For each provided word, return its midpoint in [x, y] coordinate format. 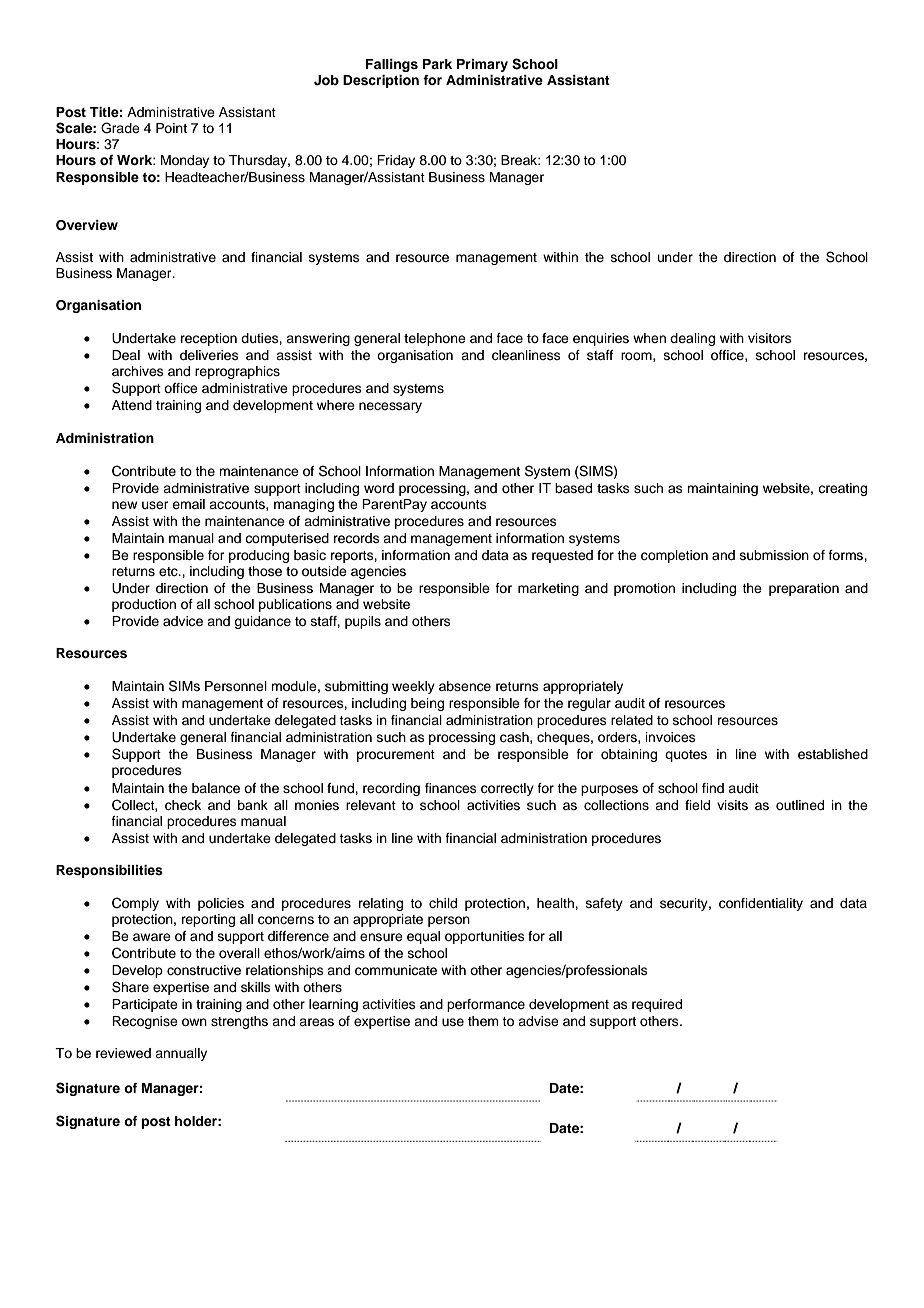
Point [171, 128]
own [194, 1022]
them [483, 1021]
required [657, 1005]
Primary [482, 65]
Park [437, 64]
